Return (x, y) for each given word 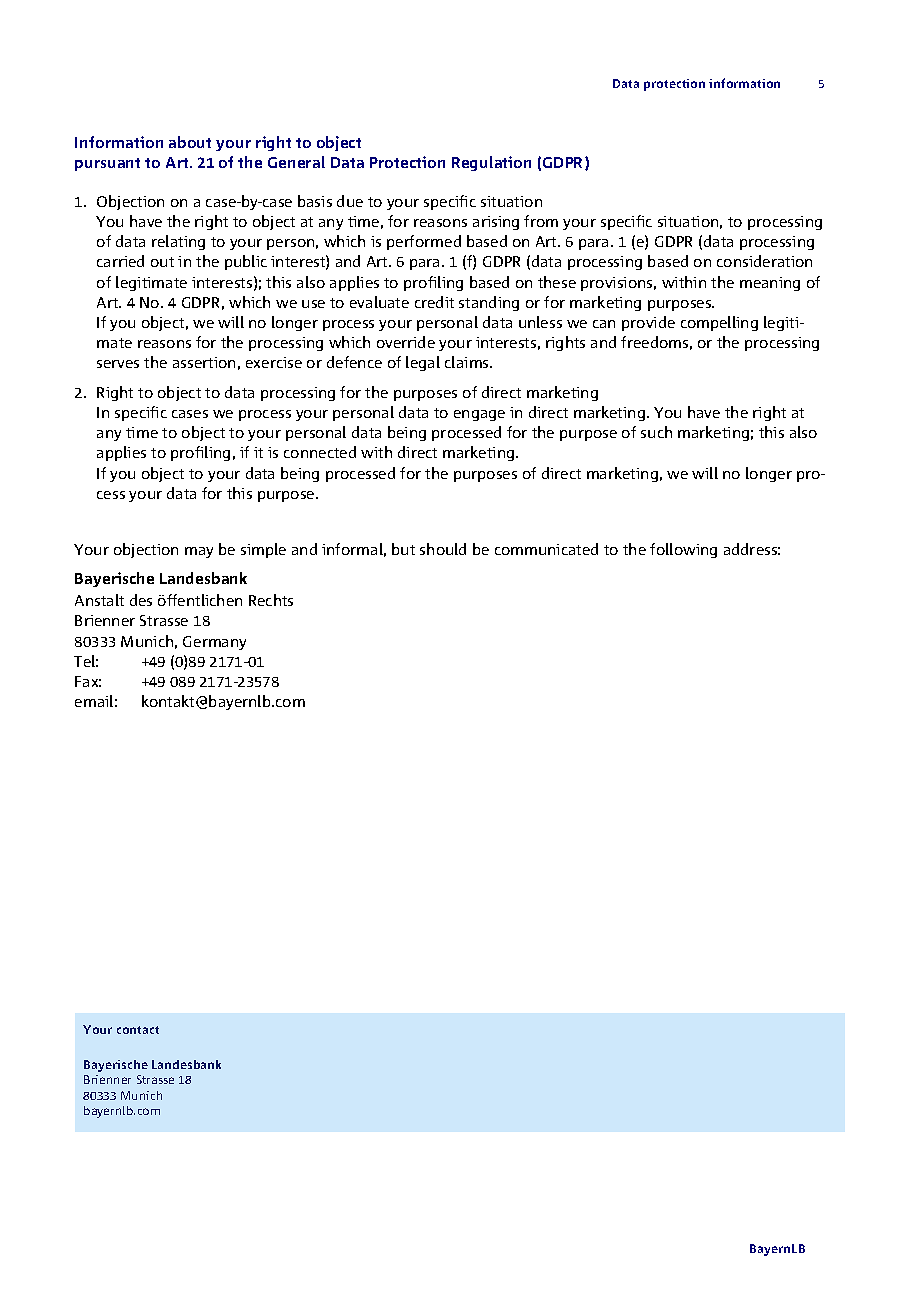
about (190, 142)
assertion (204, 362)
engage (479, 415)
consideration (764, 261)
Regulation (491, 163)
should (443, 549)
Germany (214, 643)
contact (138, 1030)
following (683, 550)
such (656, 432)
